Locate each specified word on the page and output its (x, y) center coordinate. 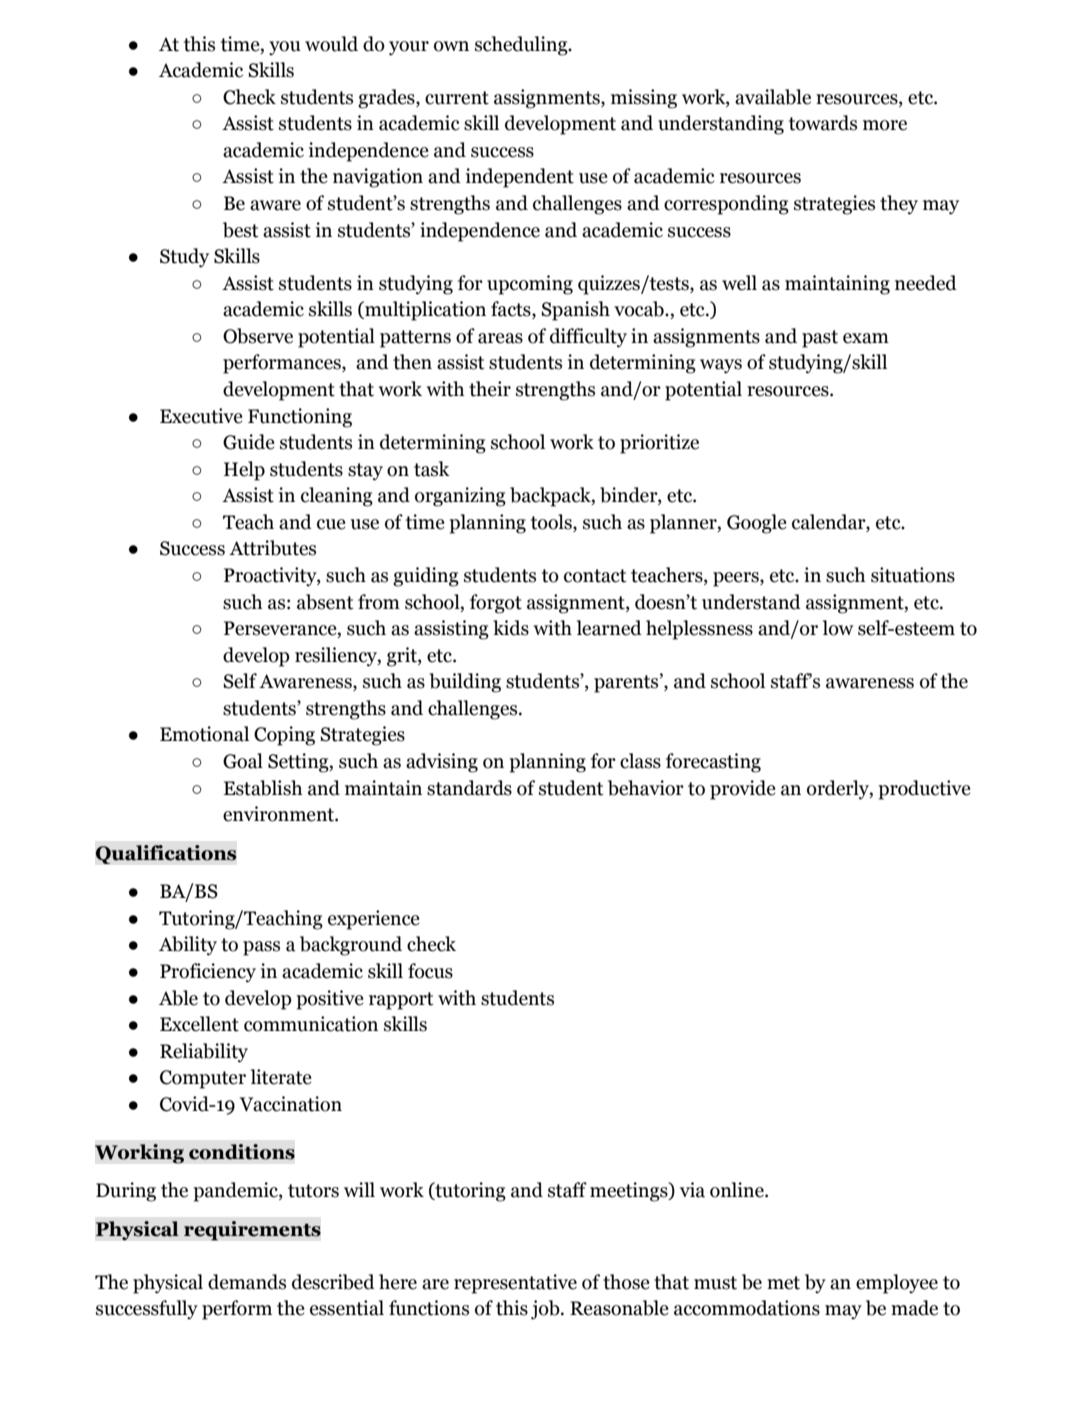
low (838, 628)
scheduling (522, 46)
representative (515, 1284)
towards (823, 123)
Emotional (204, 734)
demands (247, 1282)
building (465, 683)
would (331, 44)
